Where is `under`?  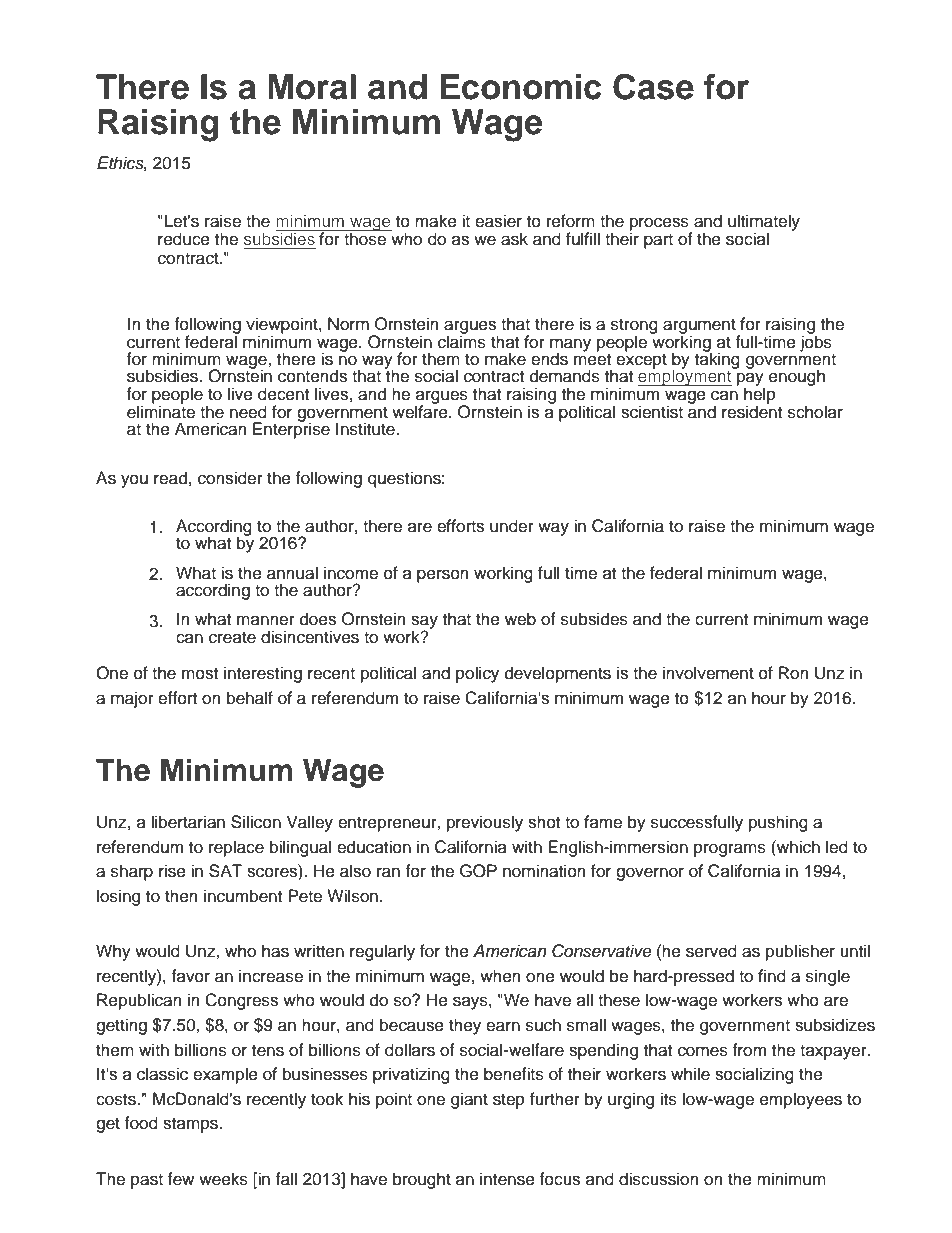
under is located at coordinates (512, 526).
